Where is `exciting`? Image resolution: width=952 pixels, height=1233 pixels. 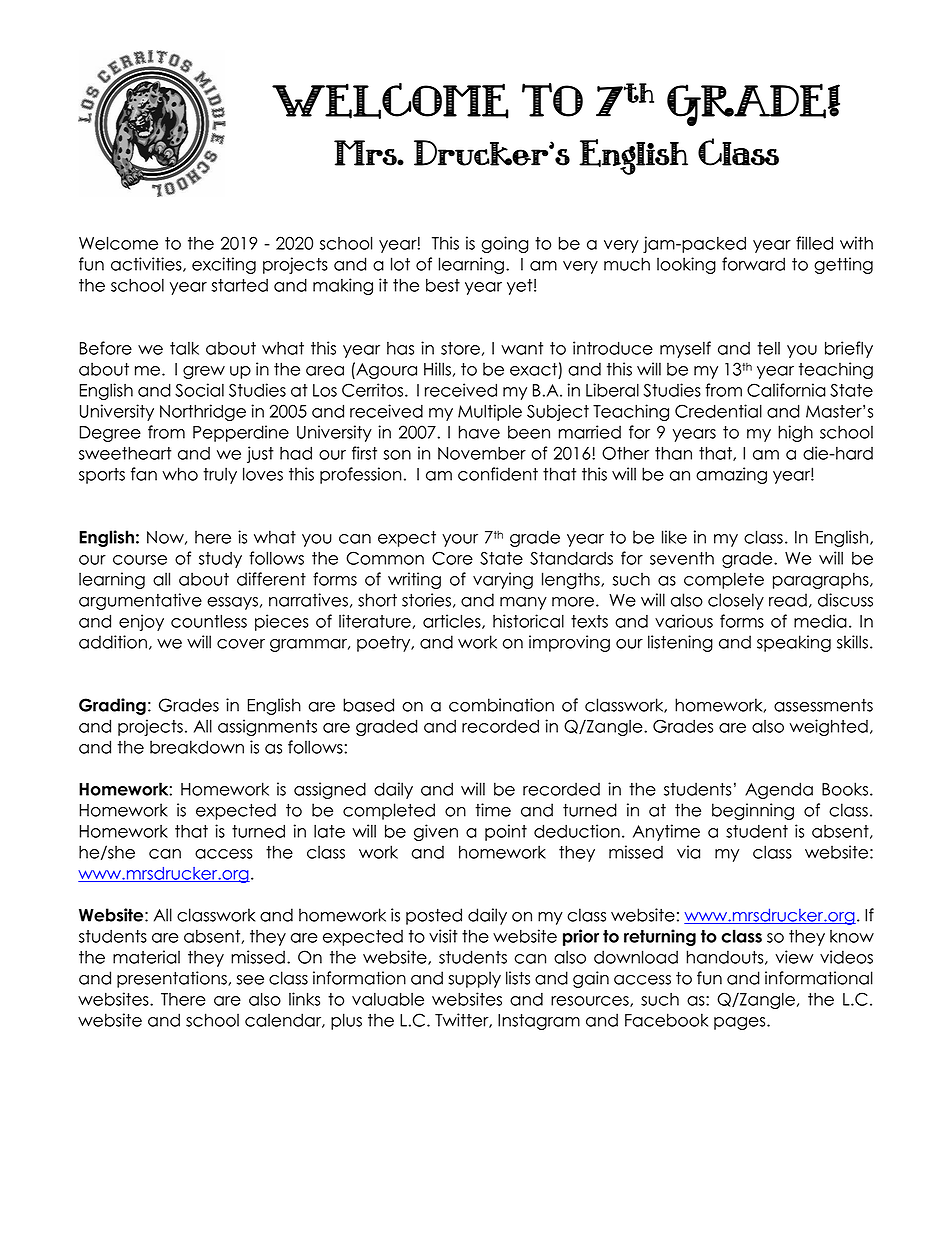
exciting is located at coordinates (224, 265).
